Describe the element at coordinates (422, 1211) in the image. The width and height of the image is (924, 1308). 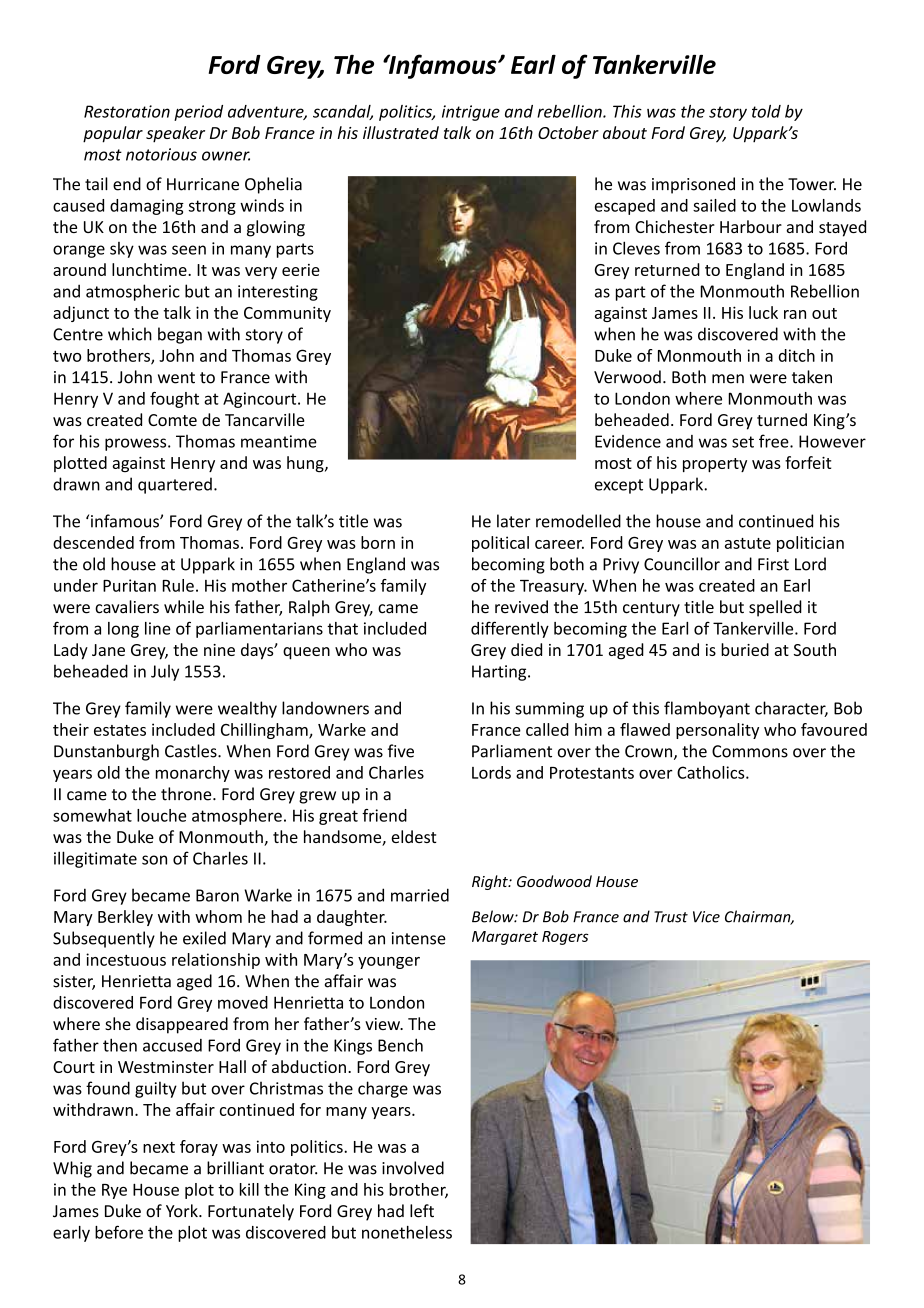
I see `left` at that location.
